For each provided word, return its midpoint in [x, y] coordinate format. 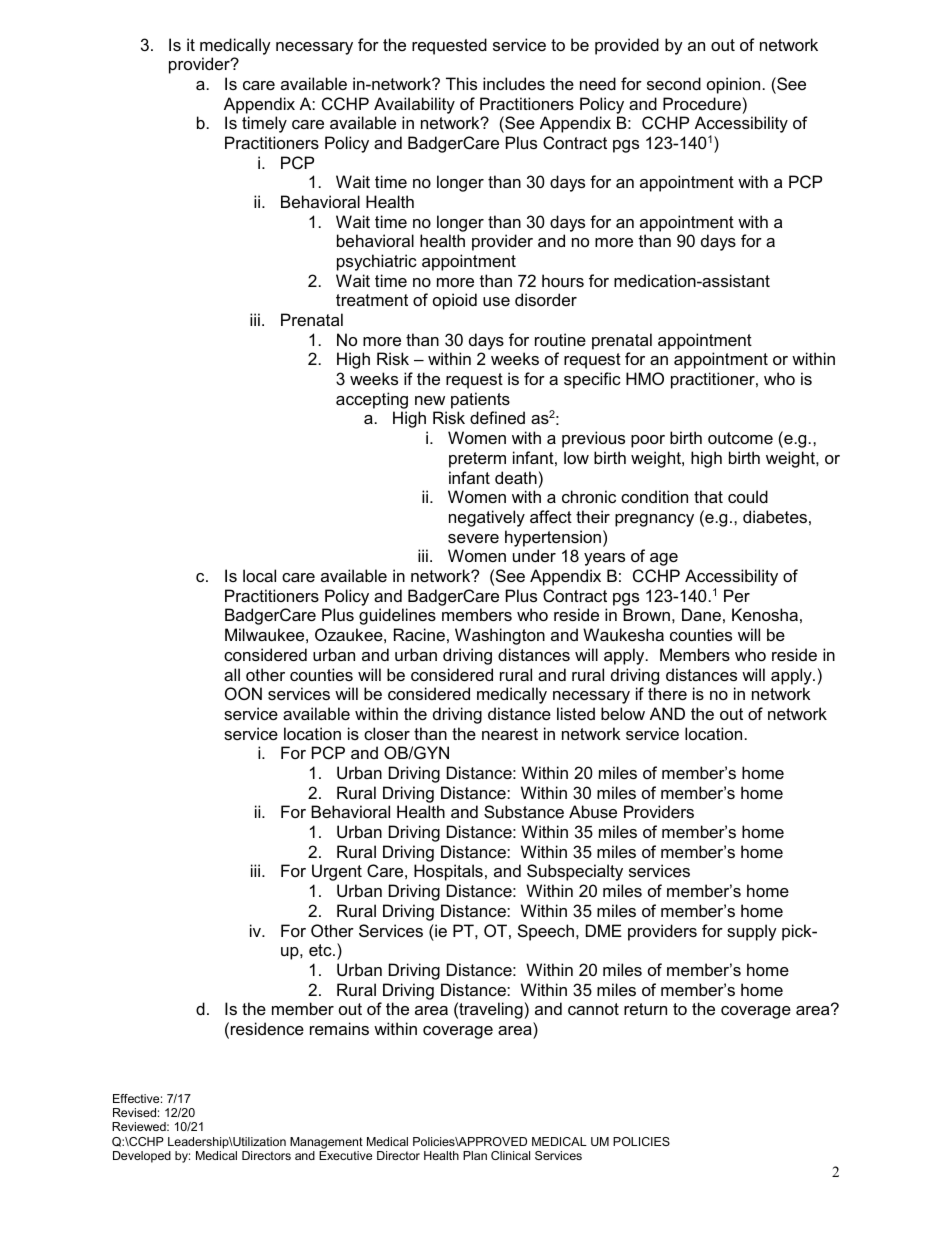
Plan [475, 1155]
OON [243, 693]
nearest [510, 734]
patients [480, 400]
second [674, 83]
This [461, 83]
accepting [372, 400]
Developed [142, 1157]
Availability [414, 105]
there [667, 693]
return [645, 1009]
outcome [740, 438]
